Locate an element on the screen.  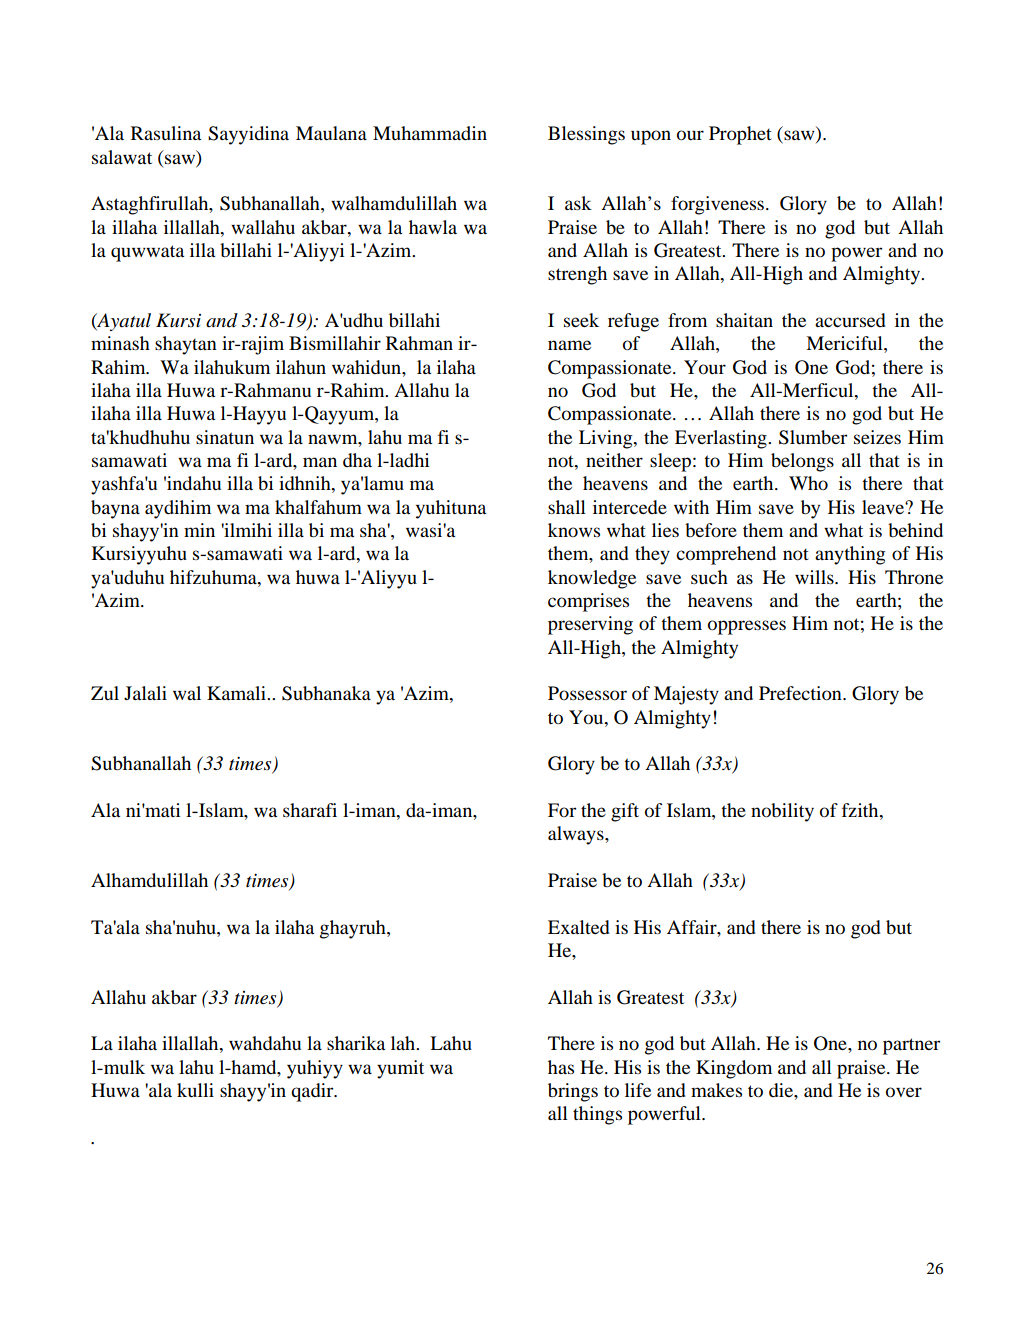
Who is located at coordinates (808, 483).
